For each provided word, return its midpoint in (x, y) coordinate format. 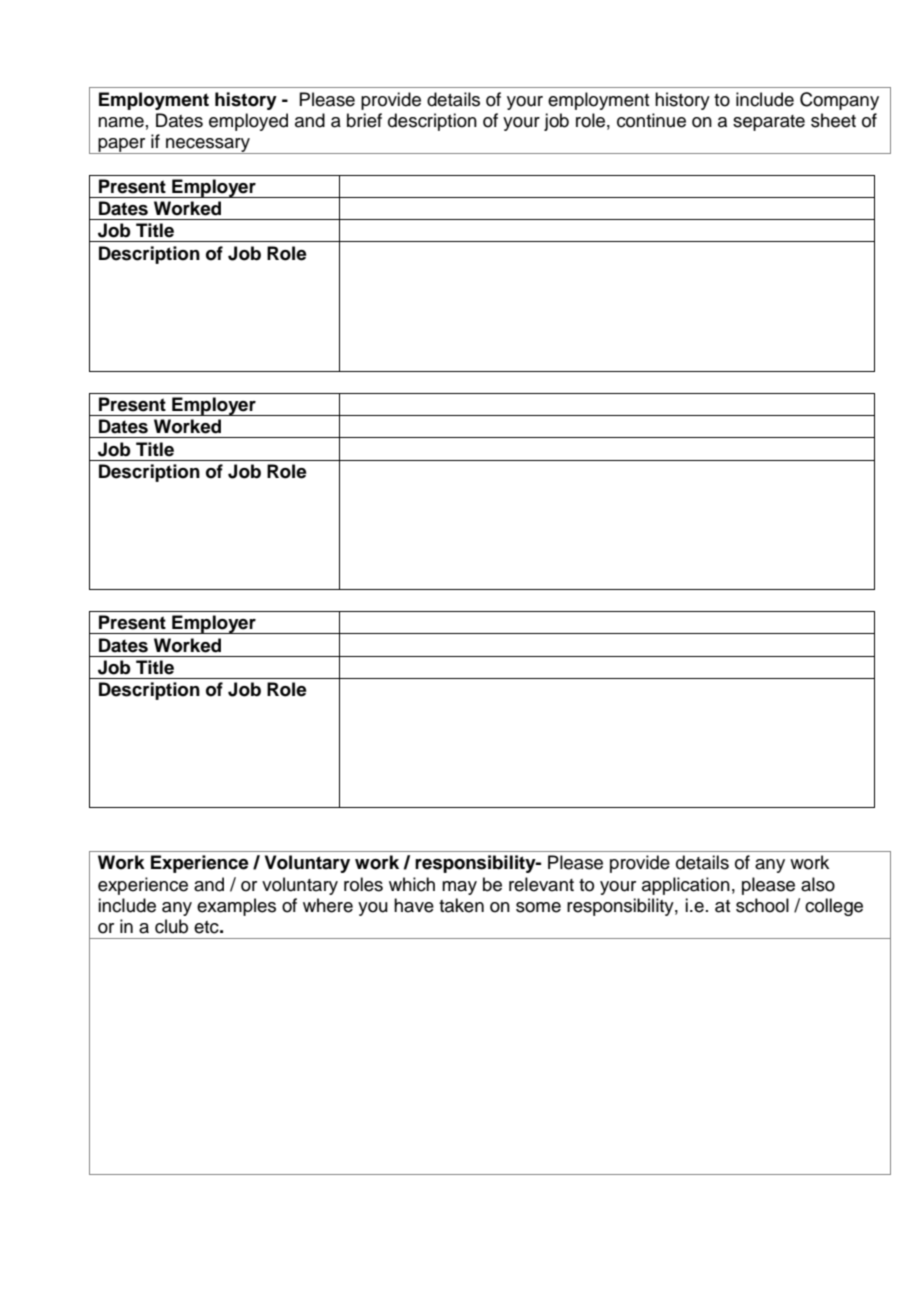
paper (122, 146)
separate (769, 123)
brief (364, 120)
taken (461, 905)
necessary (208, 146)
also (818, 884)
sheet (833, 120)
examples (236, 907)
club (171, 926)
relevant (541, 884)
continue (651, 120)
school (762, 905)
